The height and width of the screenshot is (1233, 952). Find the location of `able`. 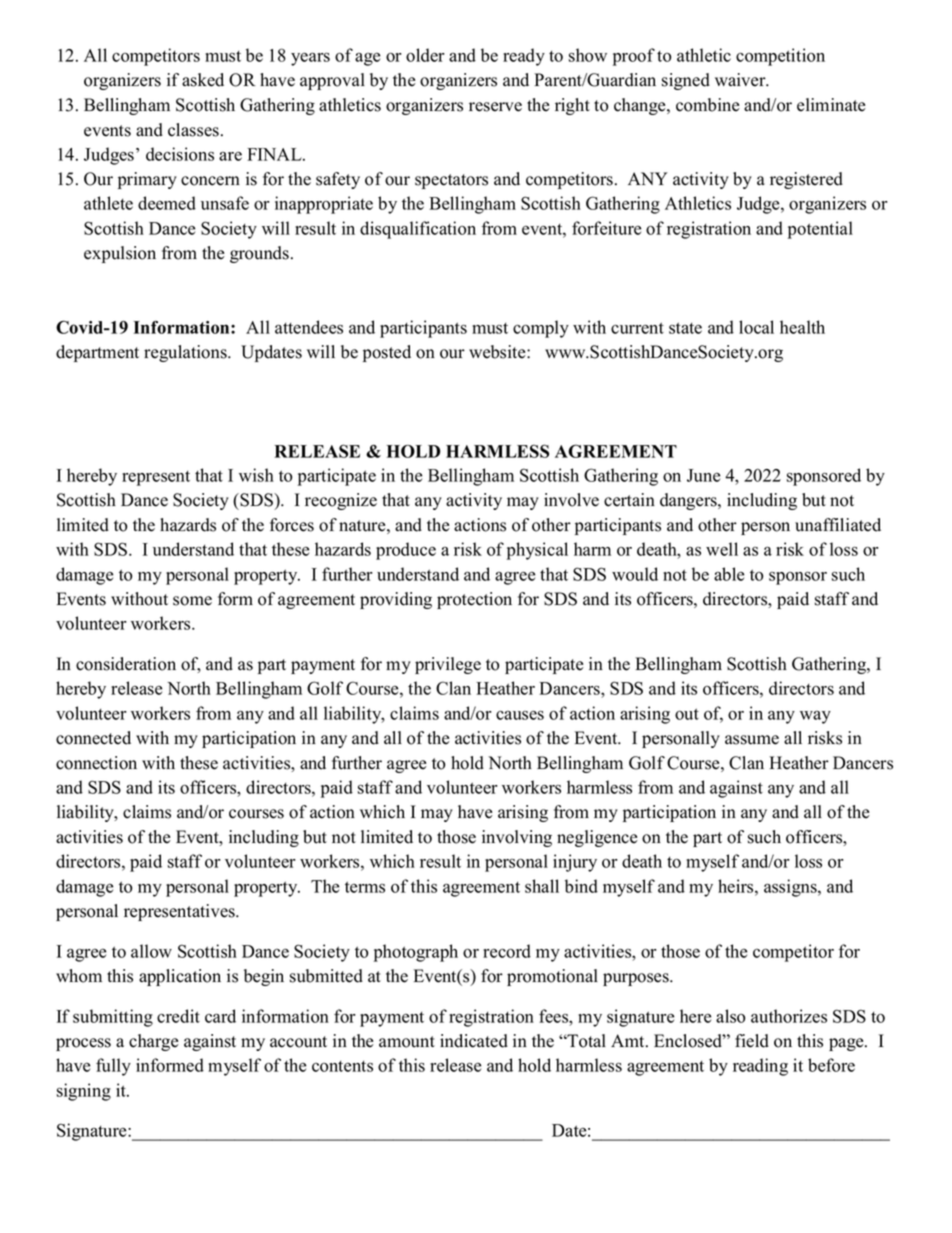

able is located at coordinates (729, 574).
